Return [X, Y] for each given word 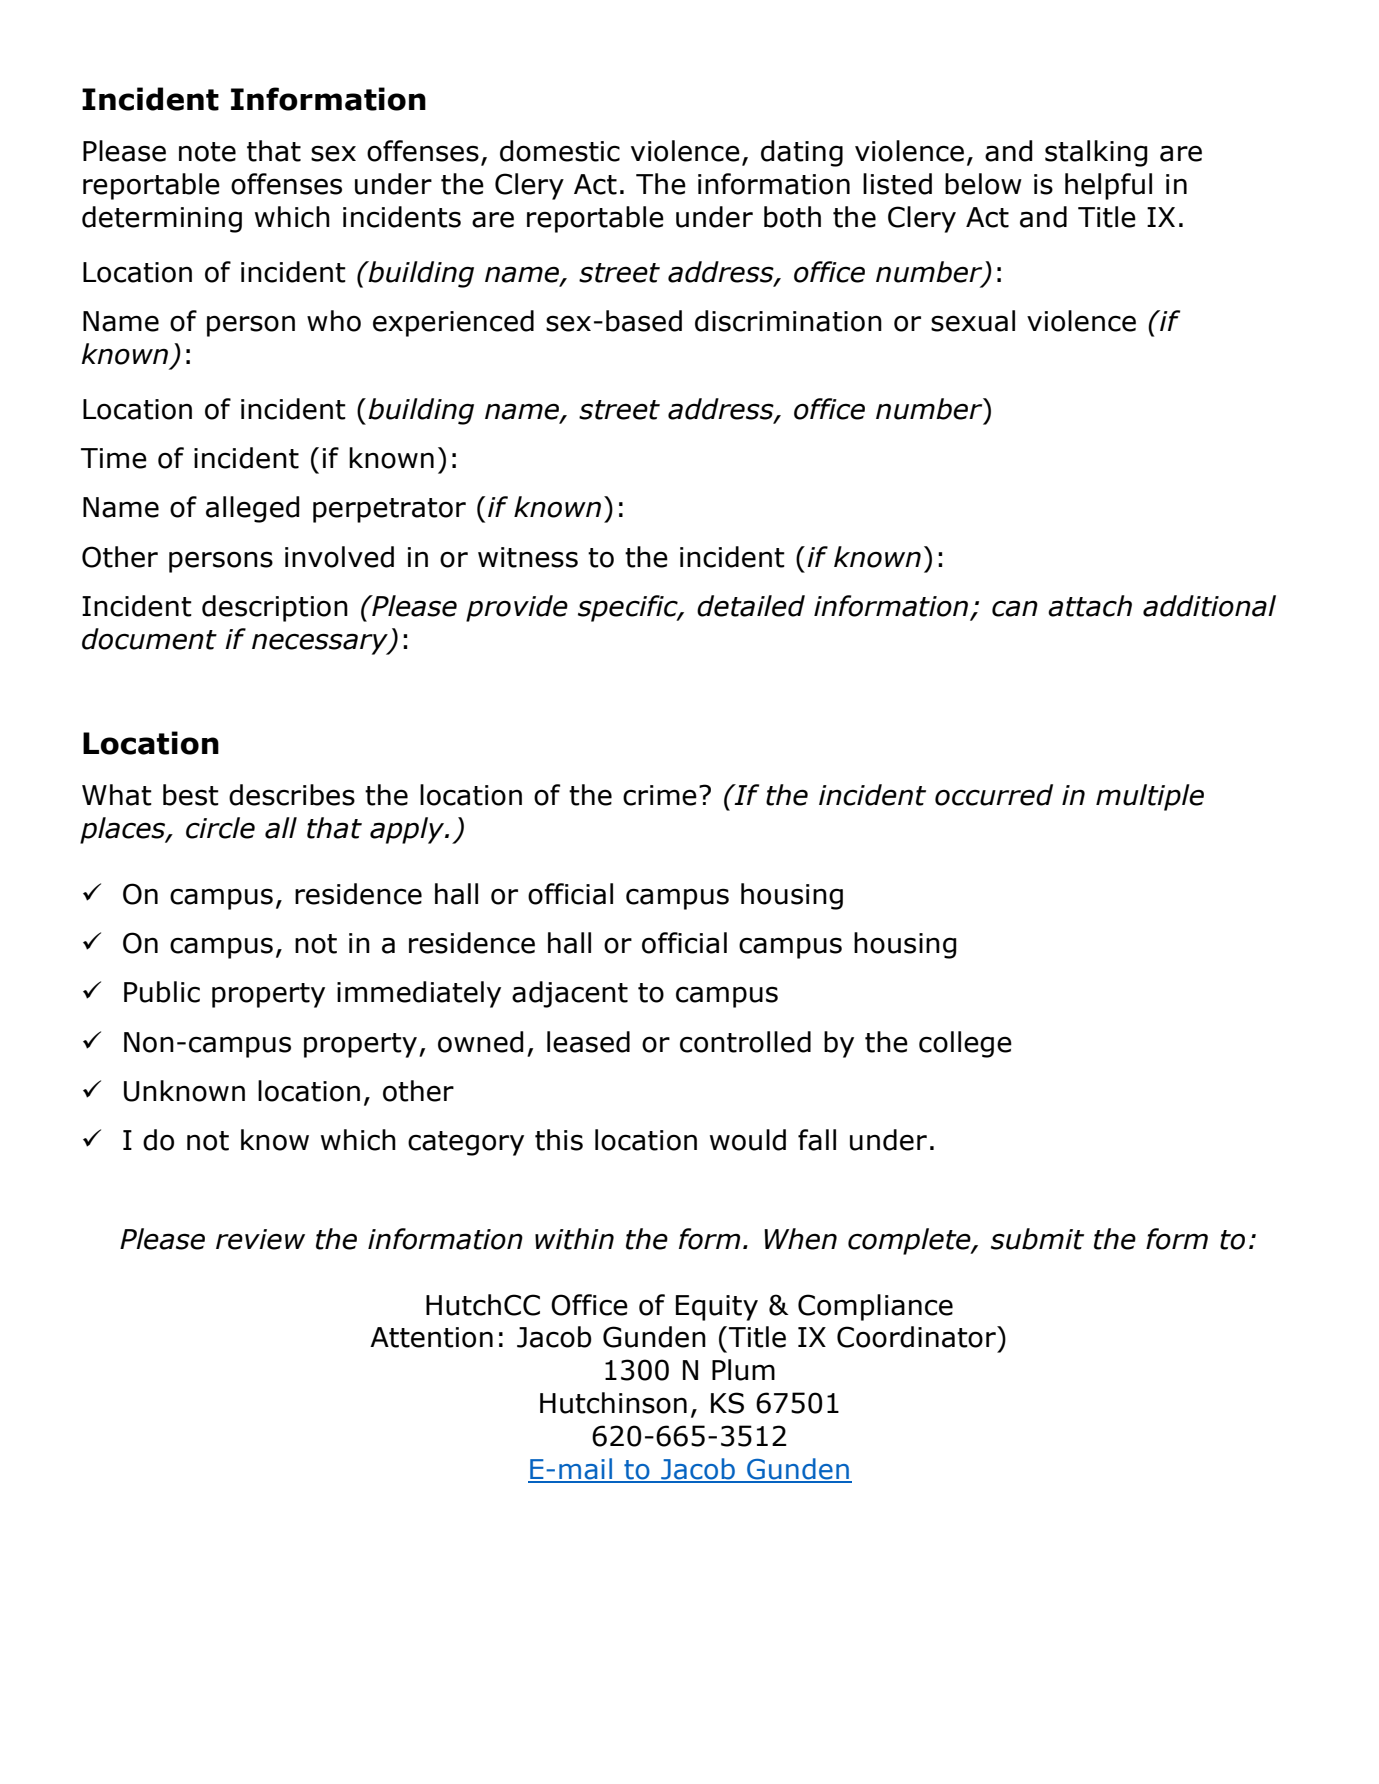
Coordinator [917, 1337]
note [207, 152]
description [275, 608]
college [965, 1044]
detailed [751, 606]
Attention [431, 1337]
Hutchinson [613, 1403]
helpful [1108, 186]
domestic [560, 151]
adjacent [570, 994]
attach [1090, 606]
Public [162, 992]
